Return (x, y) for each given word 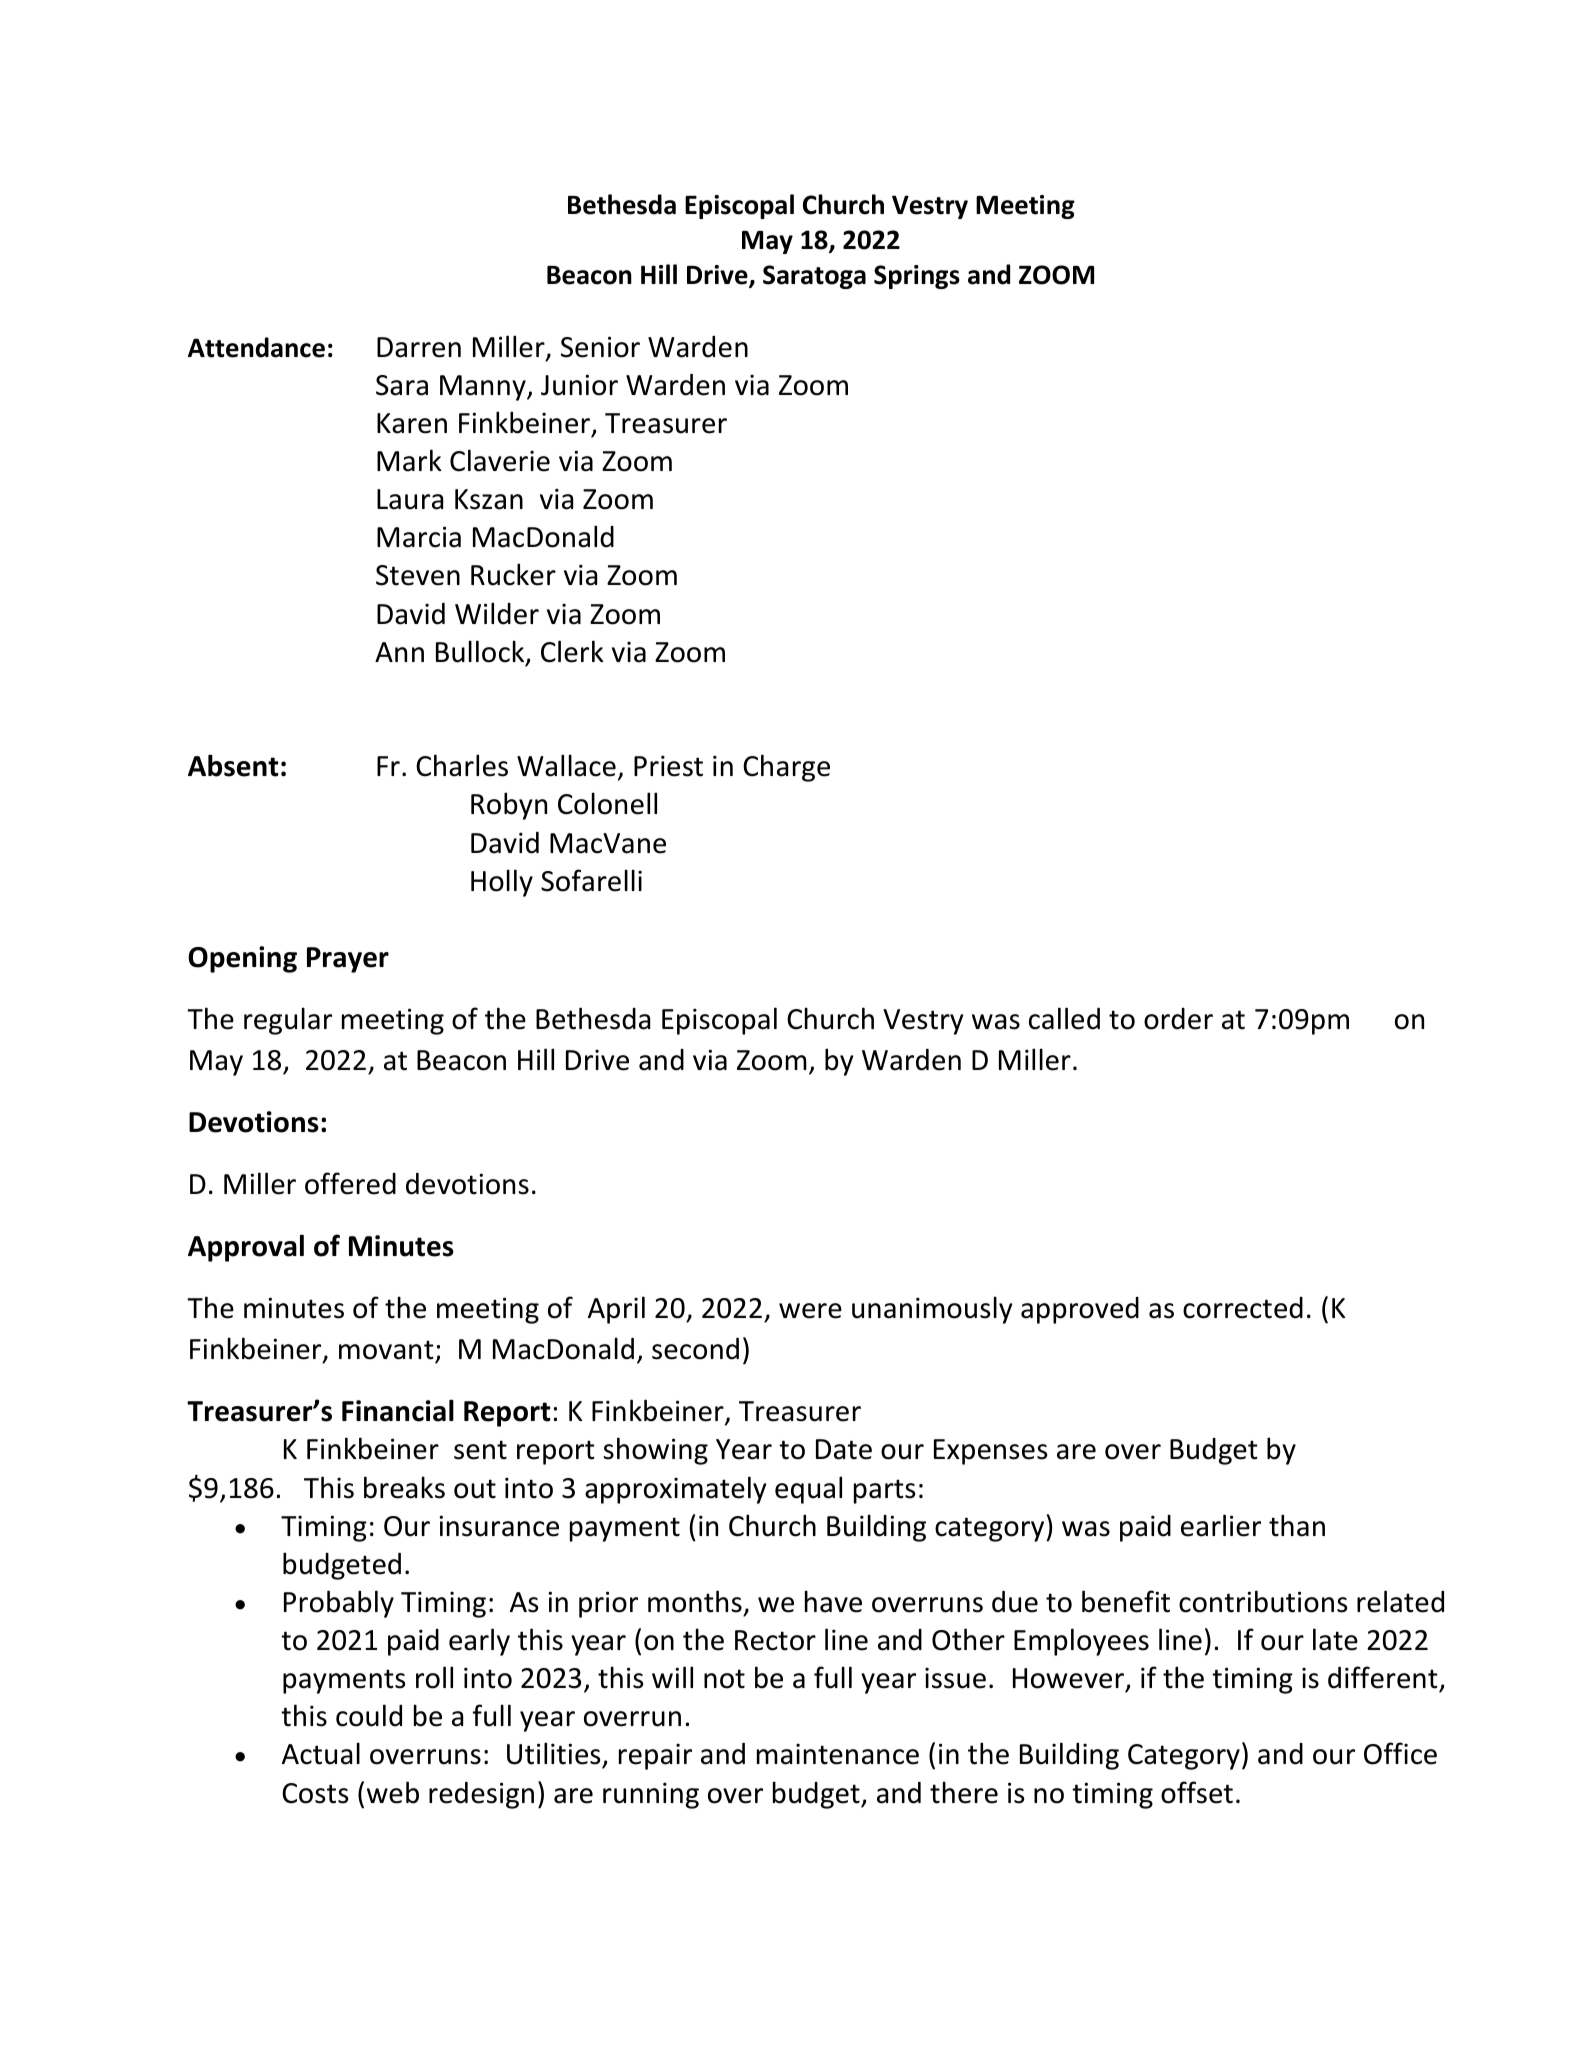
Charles (462, 765)
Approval (246, 1248)
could (369, 1715)
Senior (600, 347)
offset (1197, 1792)
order (1178, 1019)
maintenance (838, 1754)
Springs (917, 277)
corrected (1243, 1308)
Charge (786, 768)
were (810, 1311)
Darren (419, 347)
